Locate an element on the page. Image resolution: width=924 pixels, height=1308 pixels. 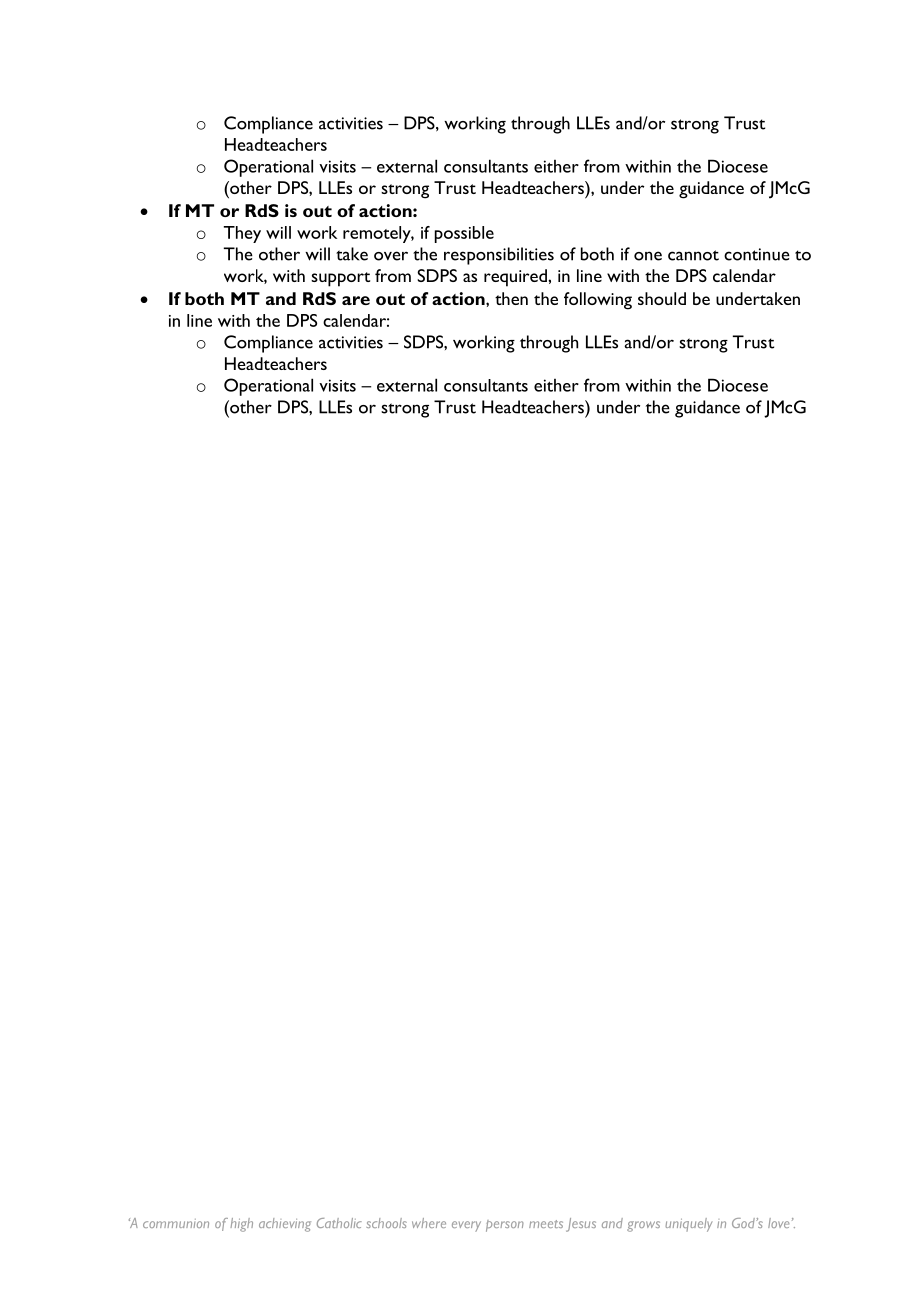
then is located at coordinates (511, 298).
